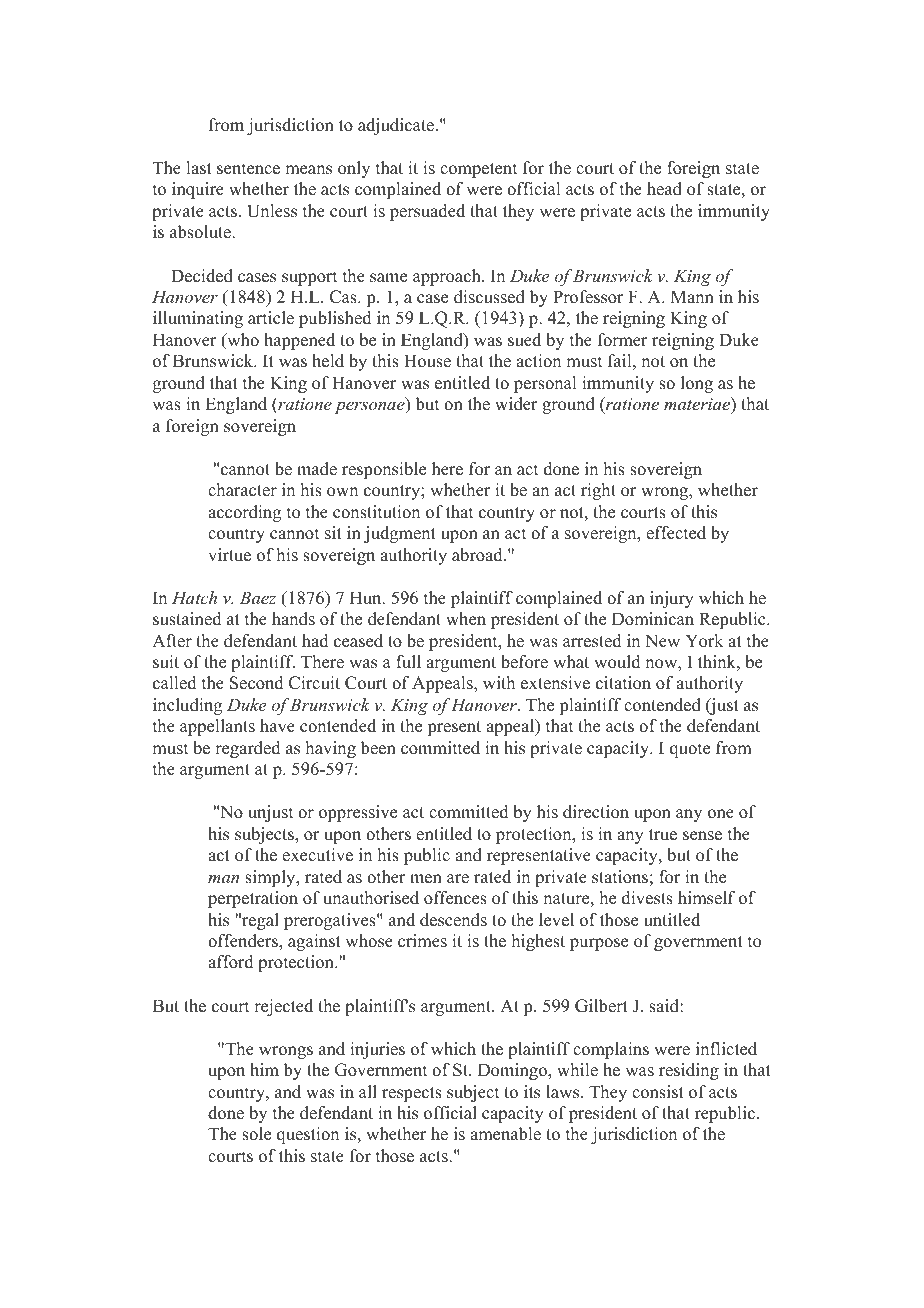 The height and width of the page is (1308, 924). Describe the element at coordinates (672, 920) in the page. I see `untitled` at that location.
